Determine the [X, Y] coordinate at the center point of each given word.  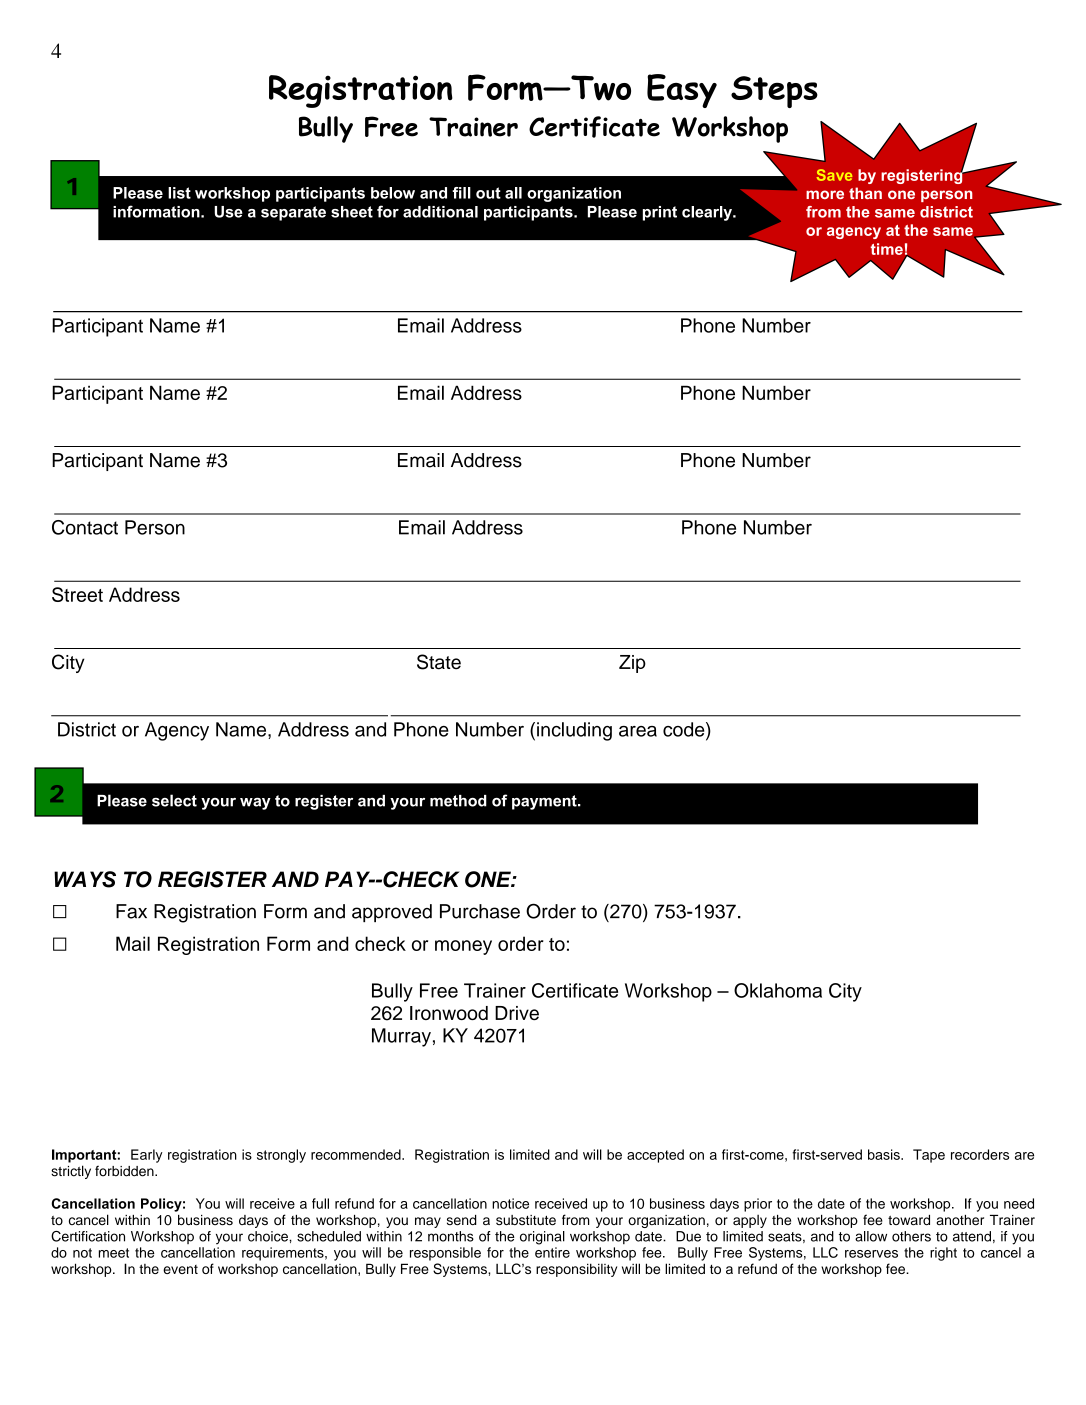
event [180, 1269]
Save [834, 175]
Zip [632, 664]
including [574, 731]
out [488, 193]
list [179, 193]
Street [77, 594]
